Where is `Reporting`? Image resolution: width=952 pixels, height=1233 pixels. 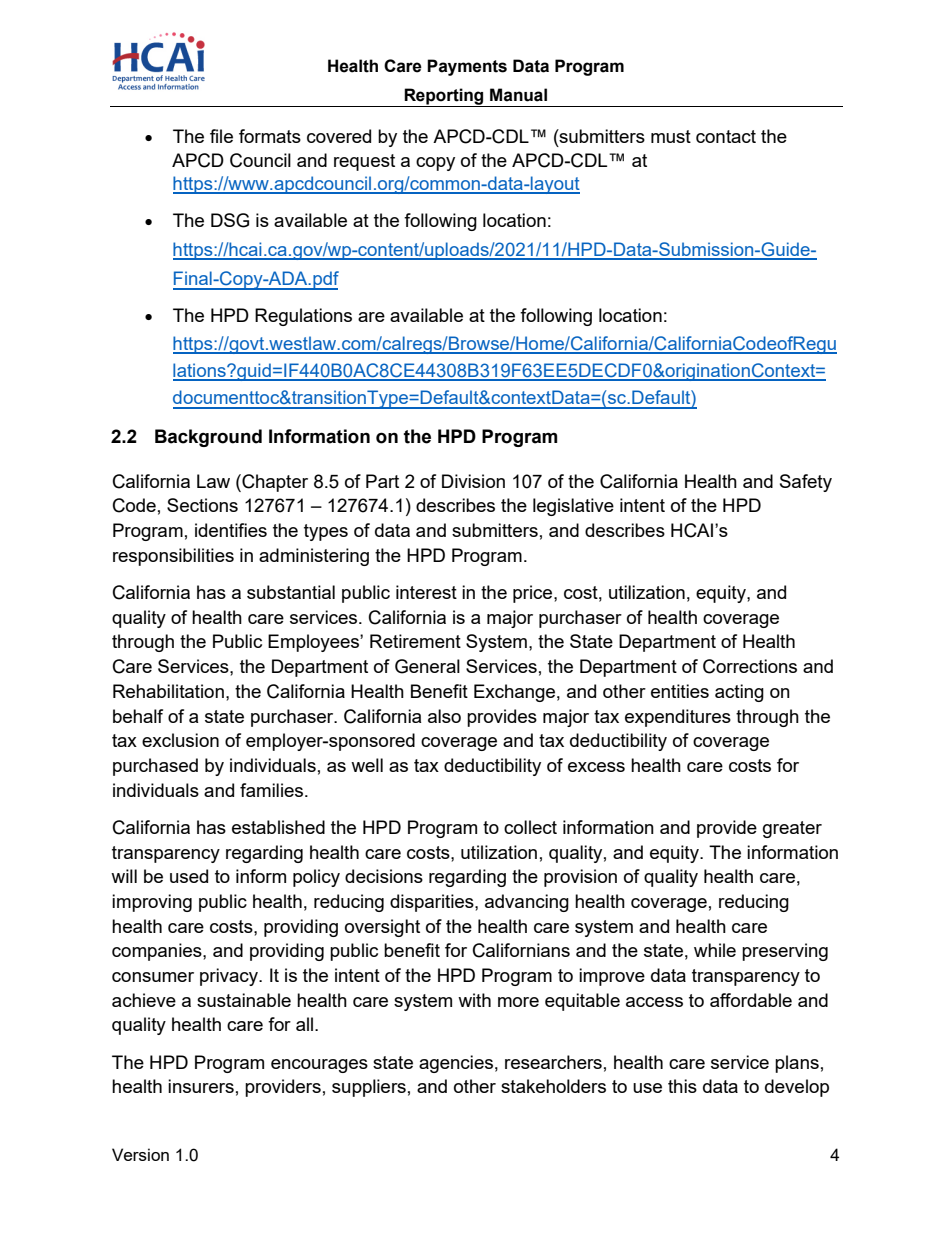
Reporting is located at coordinates (444, 97).
